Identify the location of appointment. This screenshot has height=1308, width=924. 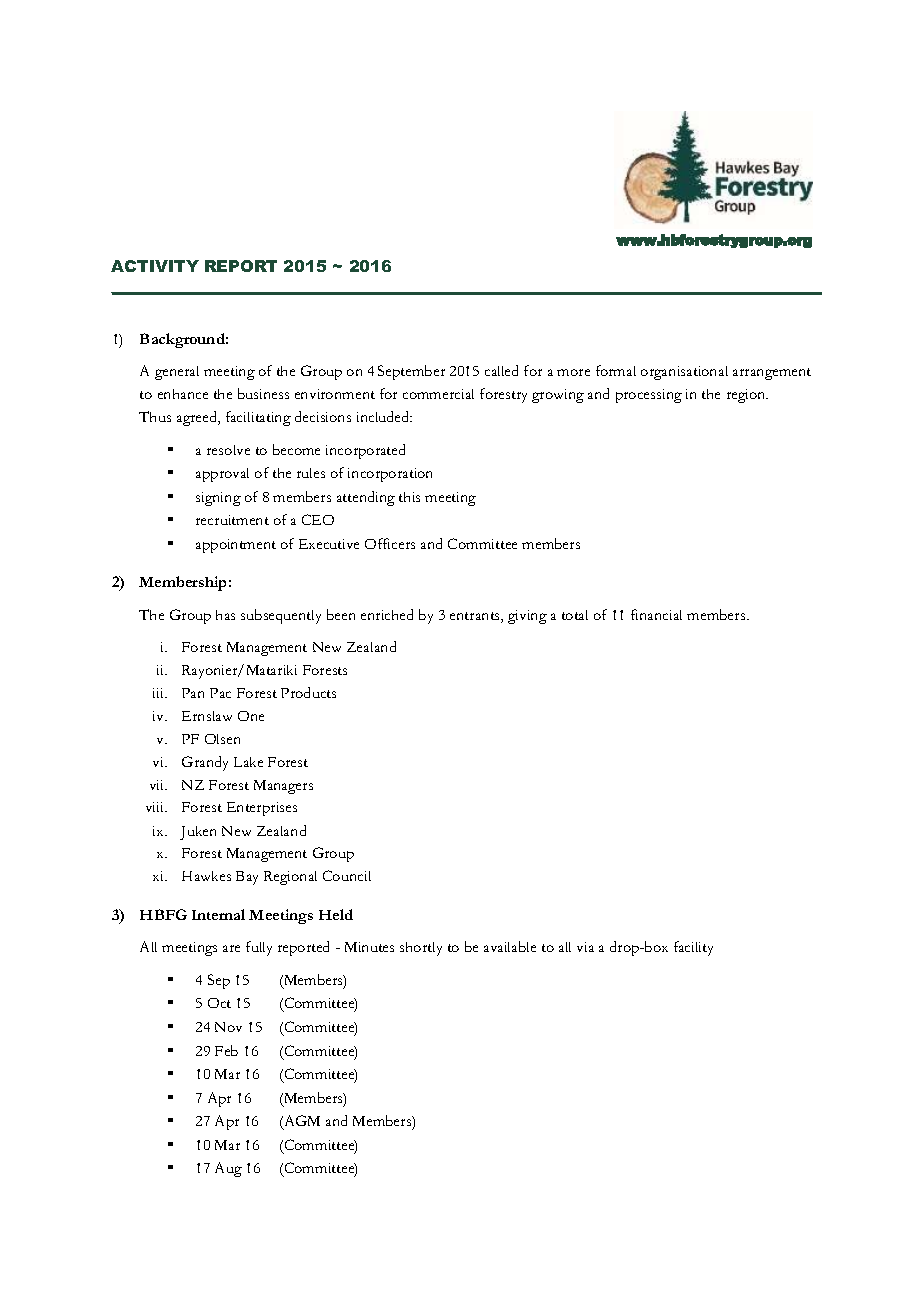
(236, 546).
